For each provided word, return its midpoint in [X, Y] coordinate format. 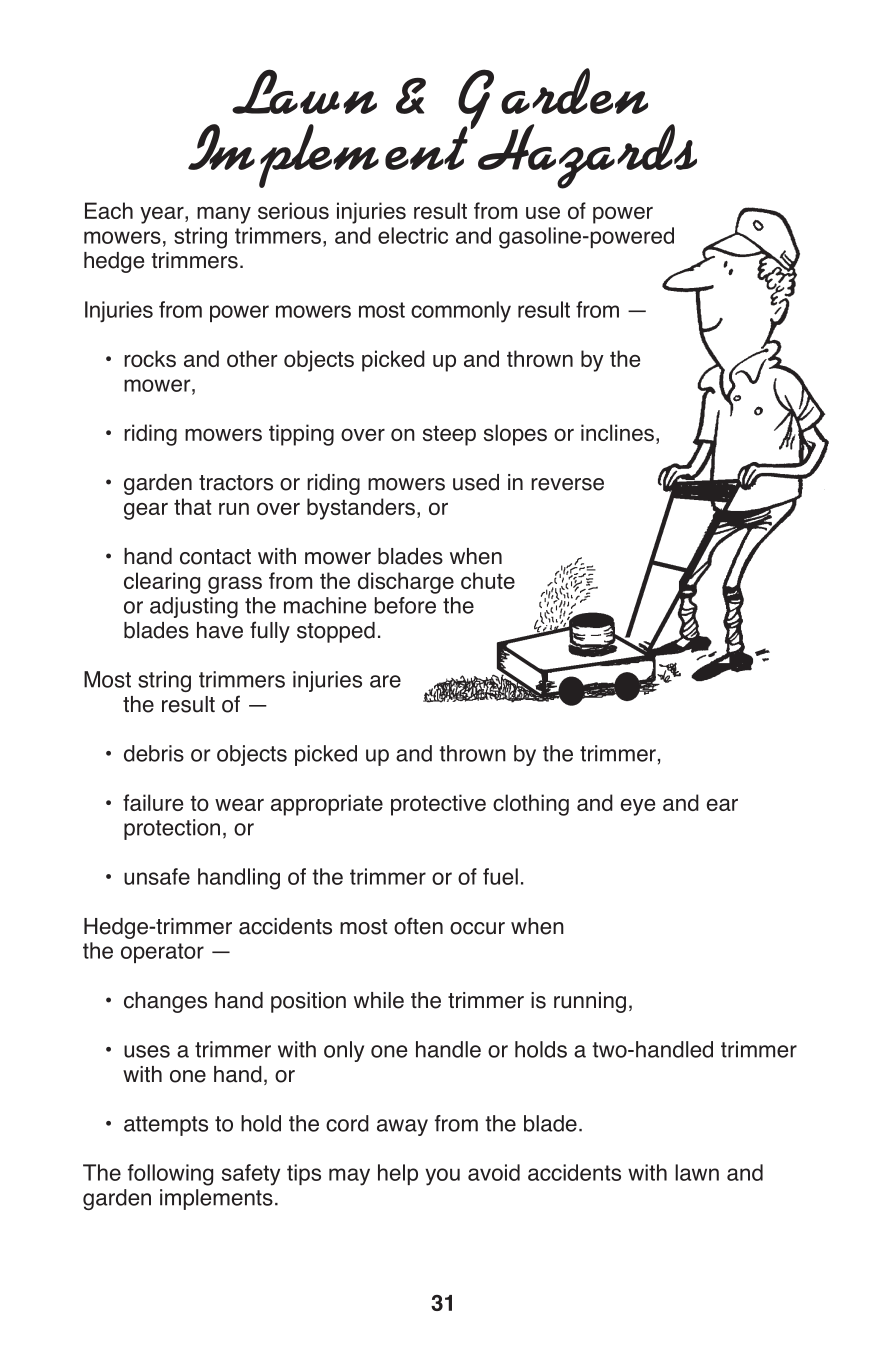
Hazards [586, 155]
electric [413, 235]
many [224, 215]
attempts [166, 1126]
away [402, 1127]
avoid [494, 1172]
